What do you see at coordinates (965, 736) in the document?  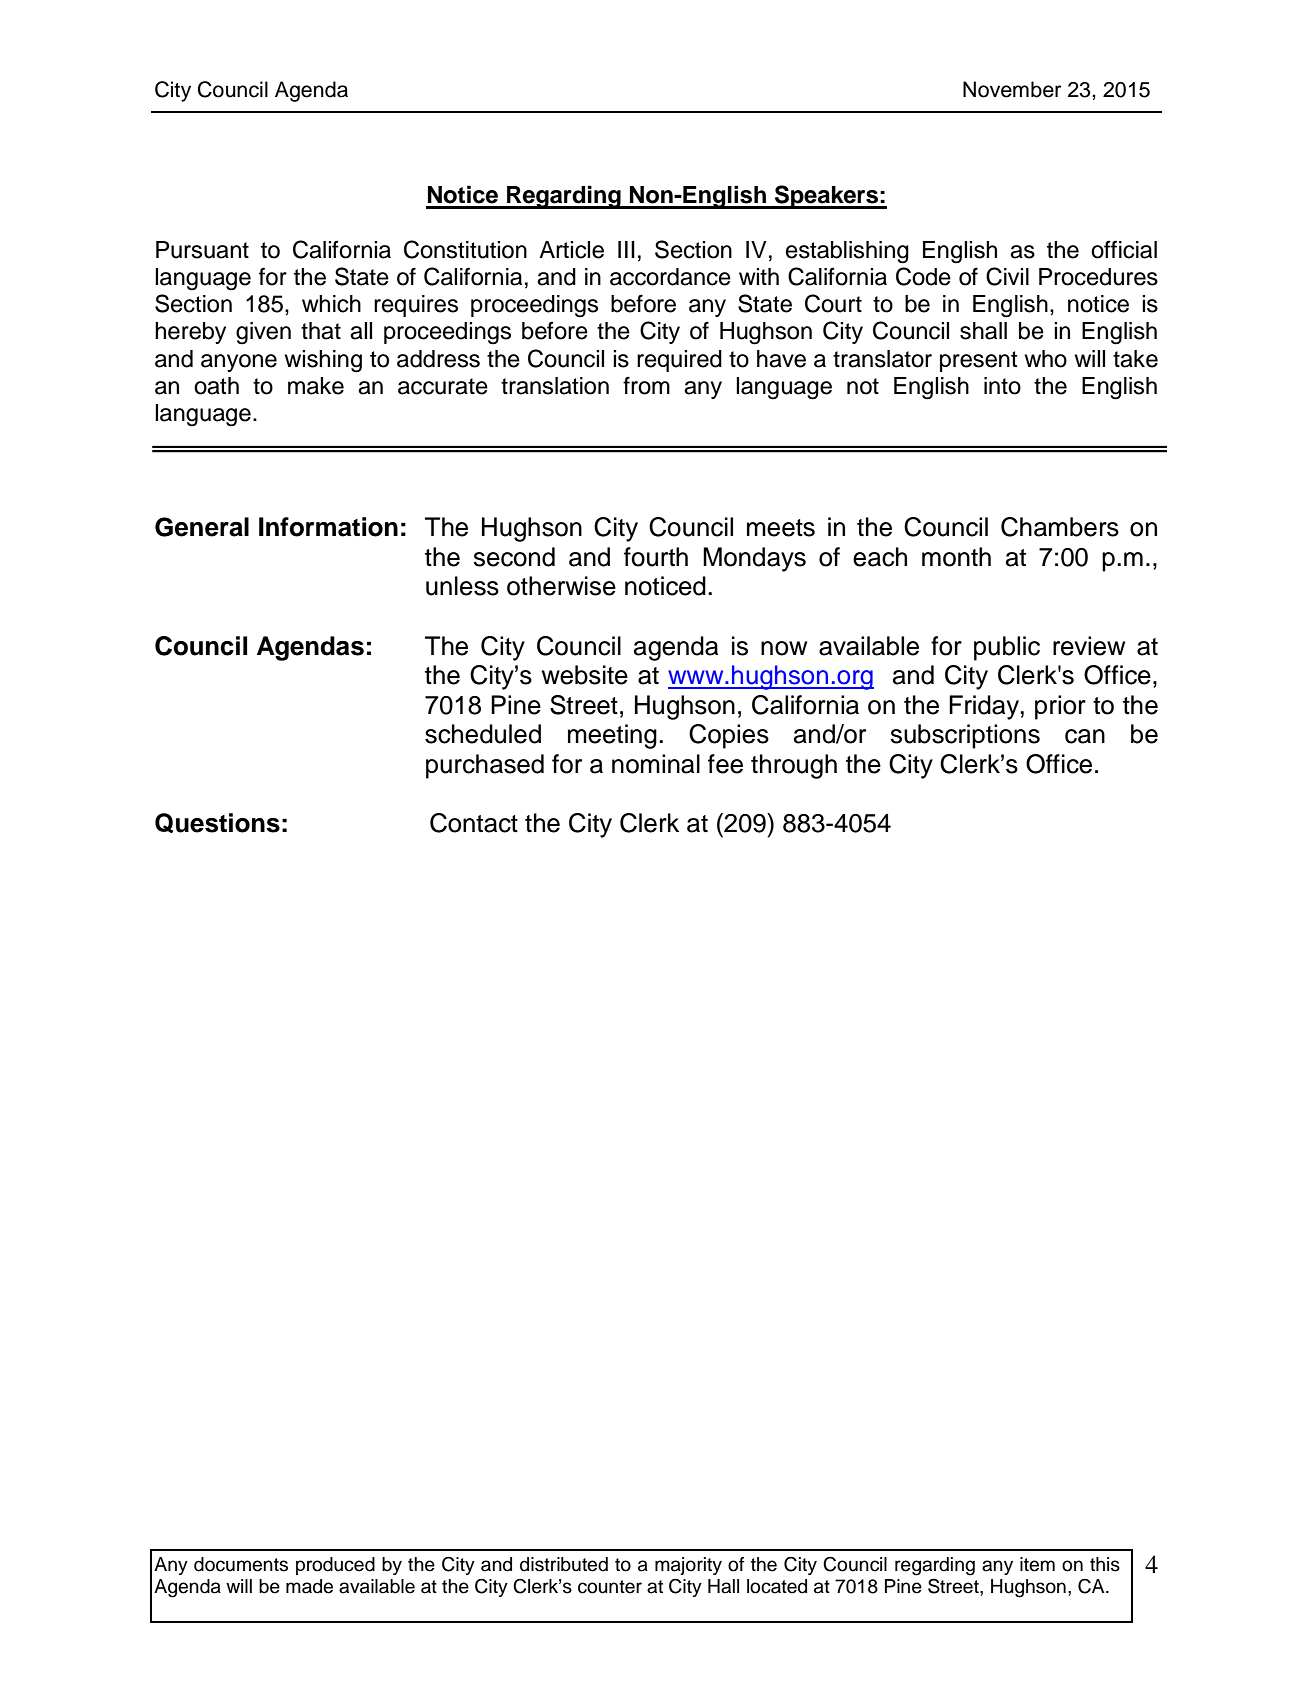 I see `subscriptions` at bounding box center [965, 736].
